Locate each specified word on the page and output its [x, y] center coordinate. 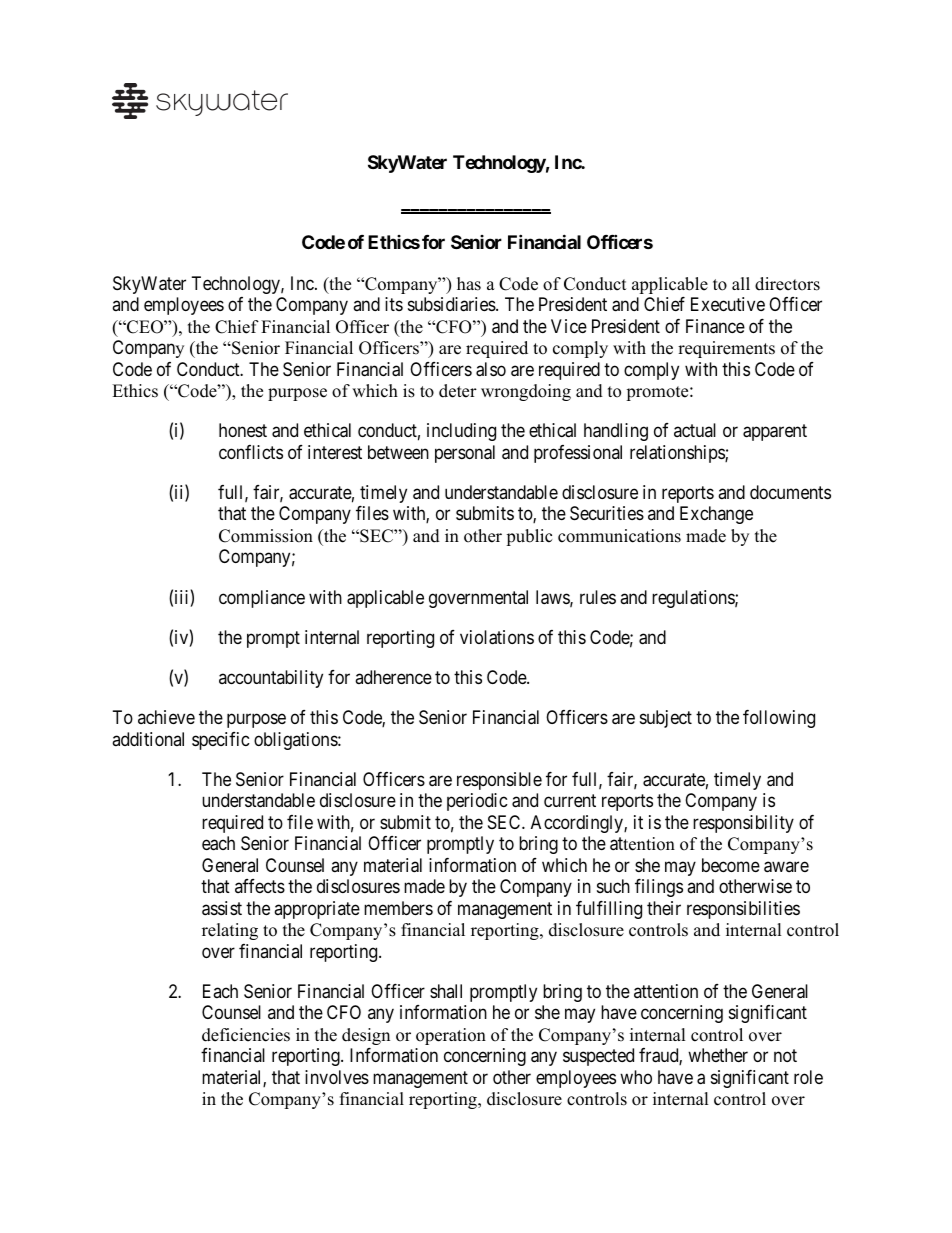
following [779, 719]
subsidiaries [452, 304]
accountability [271, 679]
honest [243, 430]
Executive [728, 304]
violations [497, 637]
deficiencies [246, 1035]
